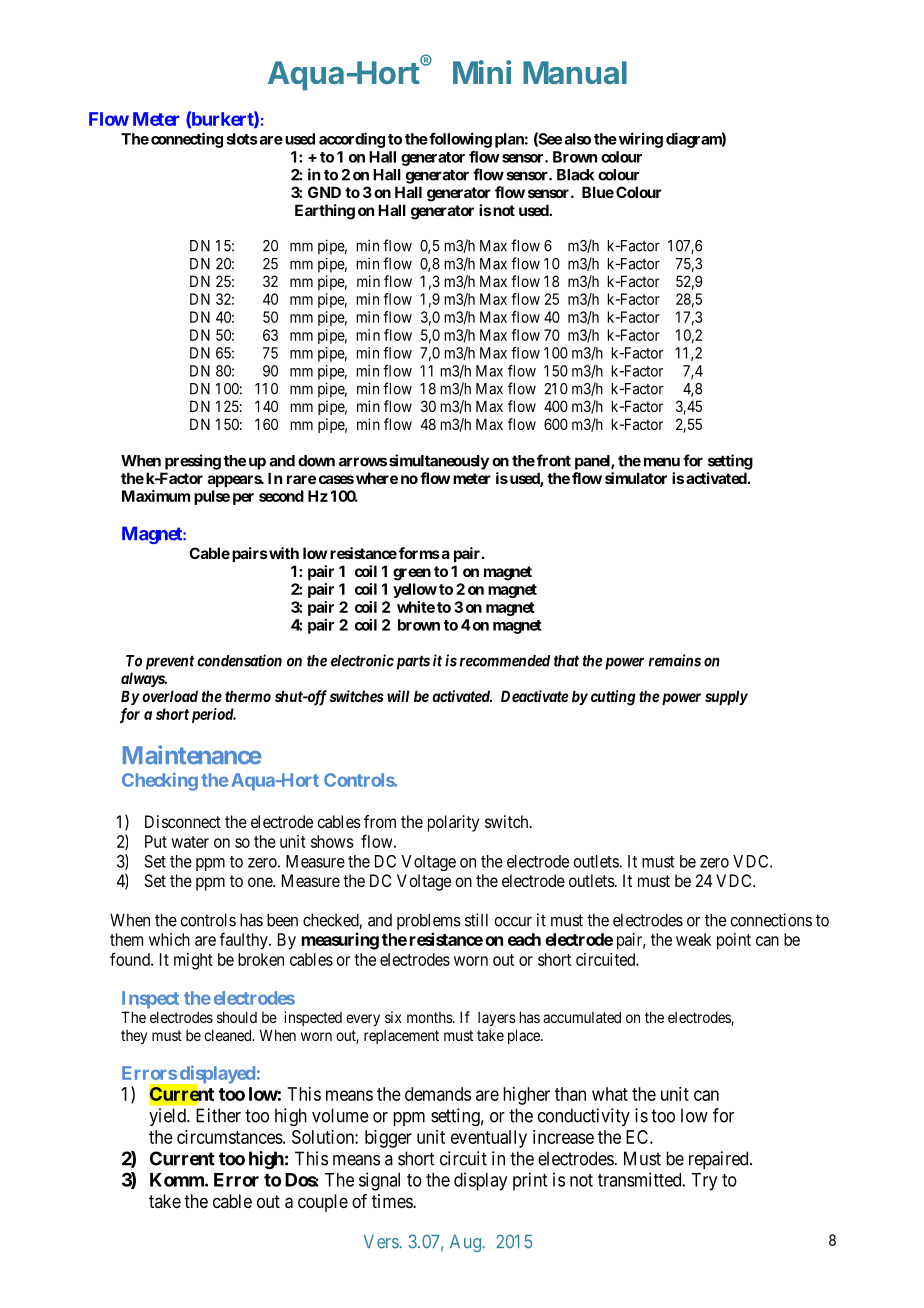 Image resolution: width=924 pixels, height=1308 pixels. What do you see at coordinates (411, 662) in the page?
I see `parts` at bounding box center [411, 662].
